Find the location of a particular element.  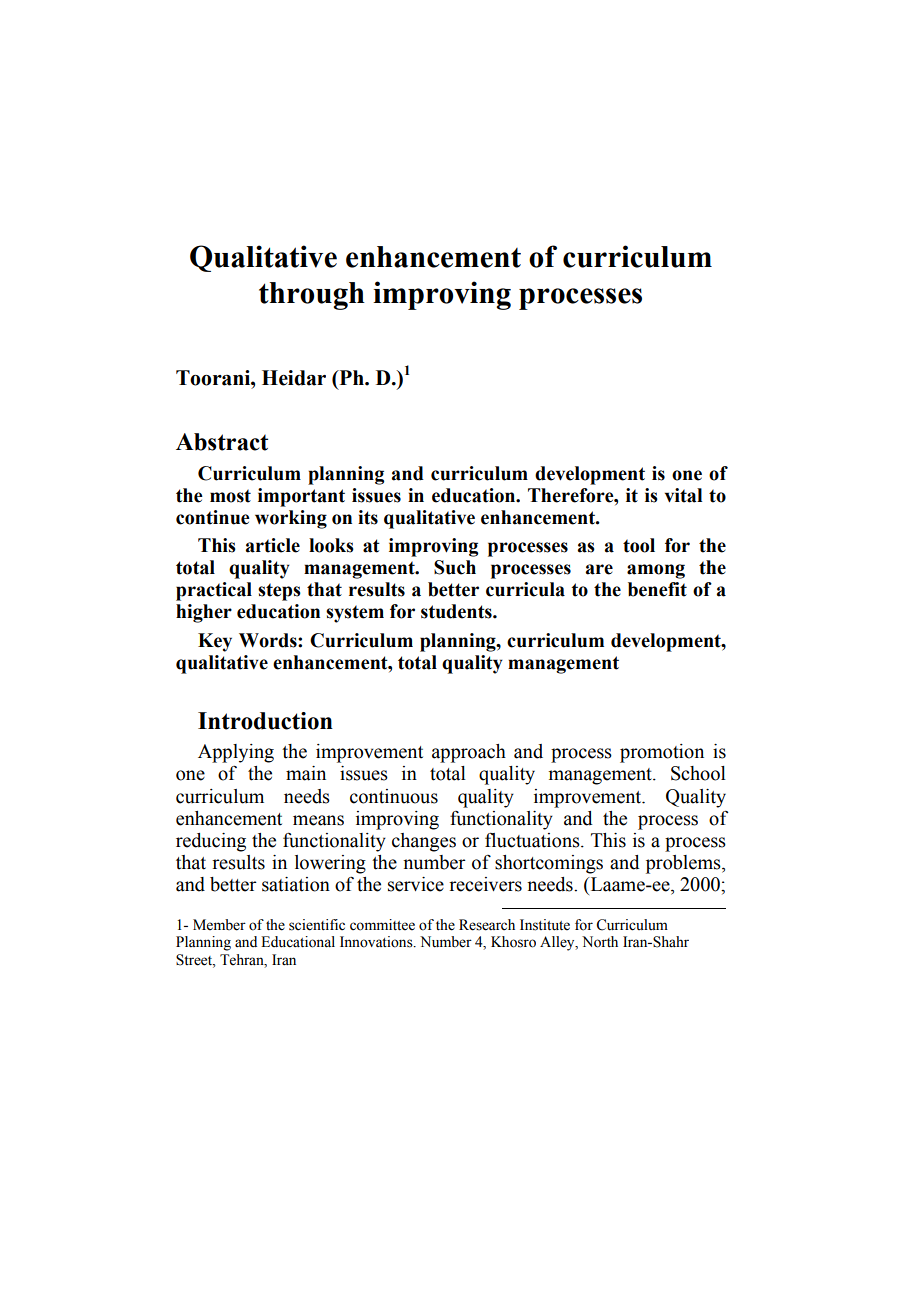

promotion is located at coordinates (662, 753).
